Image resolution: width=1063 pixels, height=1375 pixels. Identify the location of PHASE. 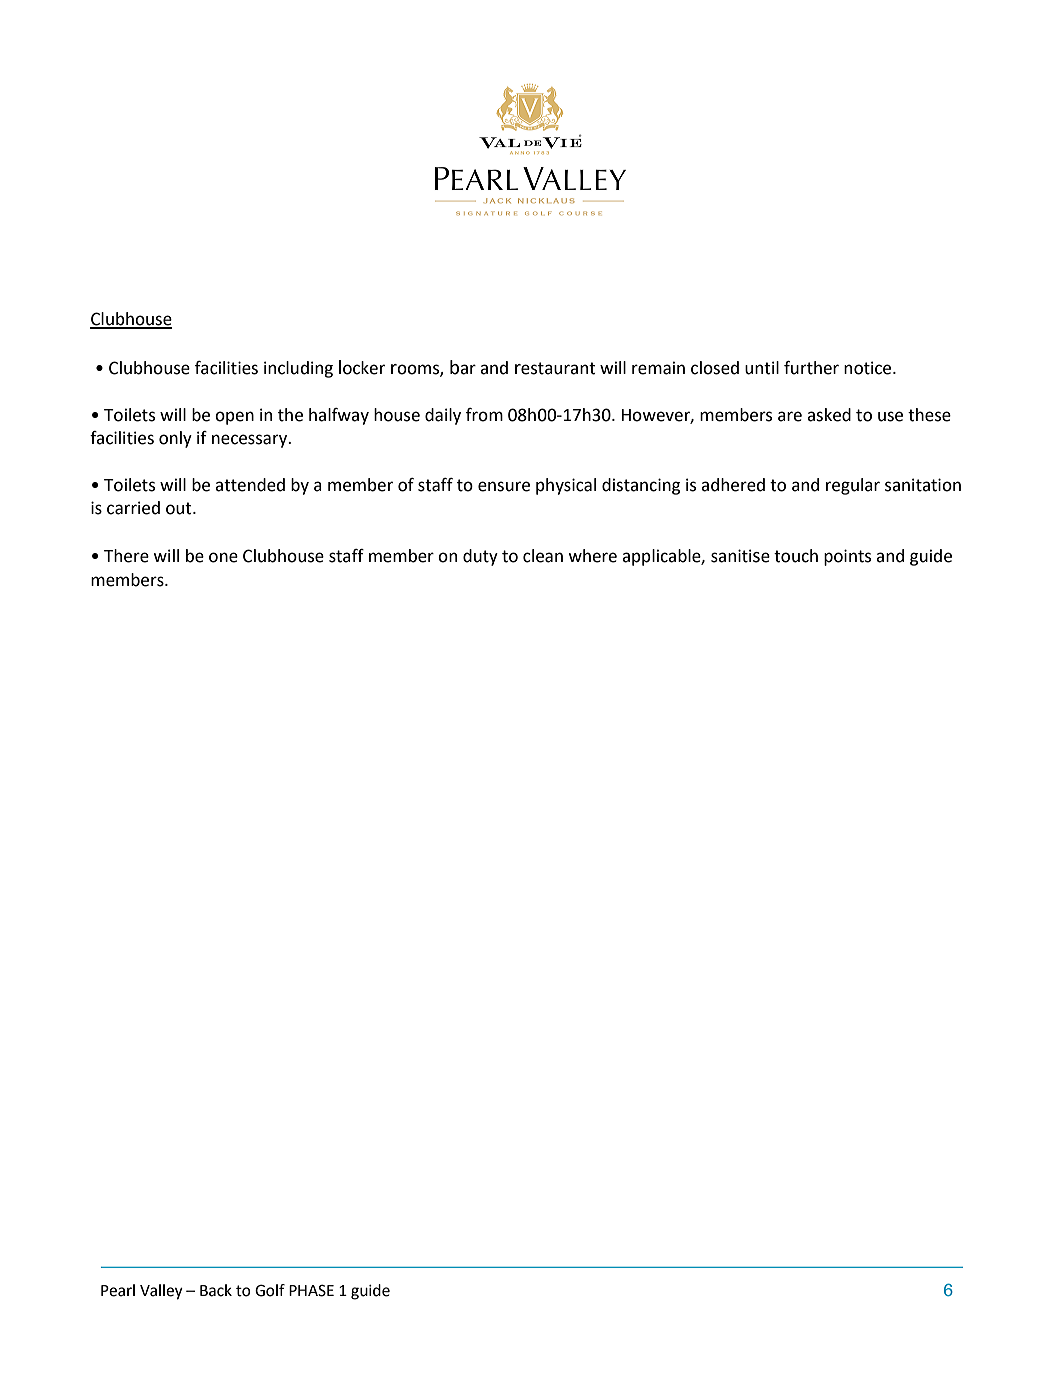
(311, 1290).
